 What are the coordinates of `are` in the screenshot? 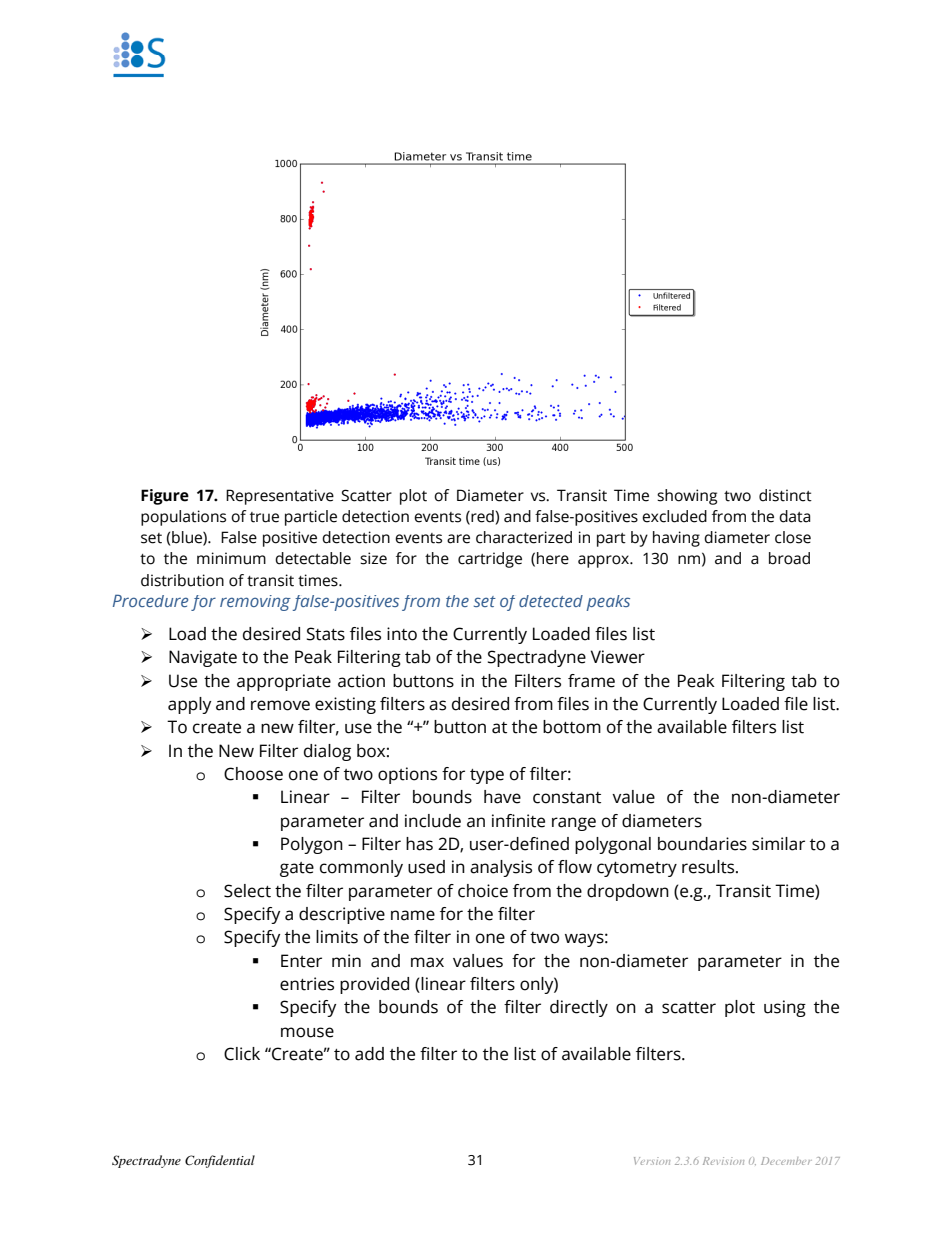 It's located at (458, 539).
